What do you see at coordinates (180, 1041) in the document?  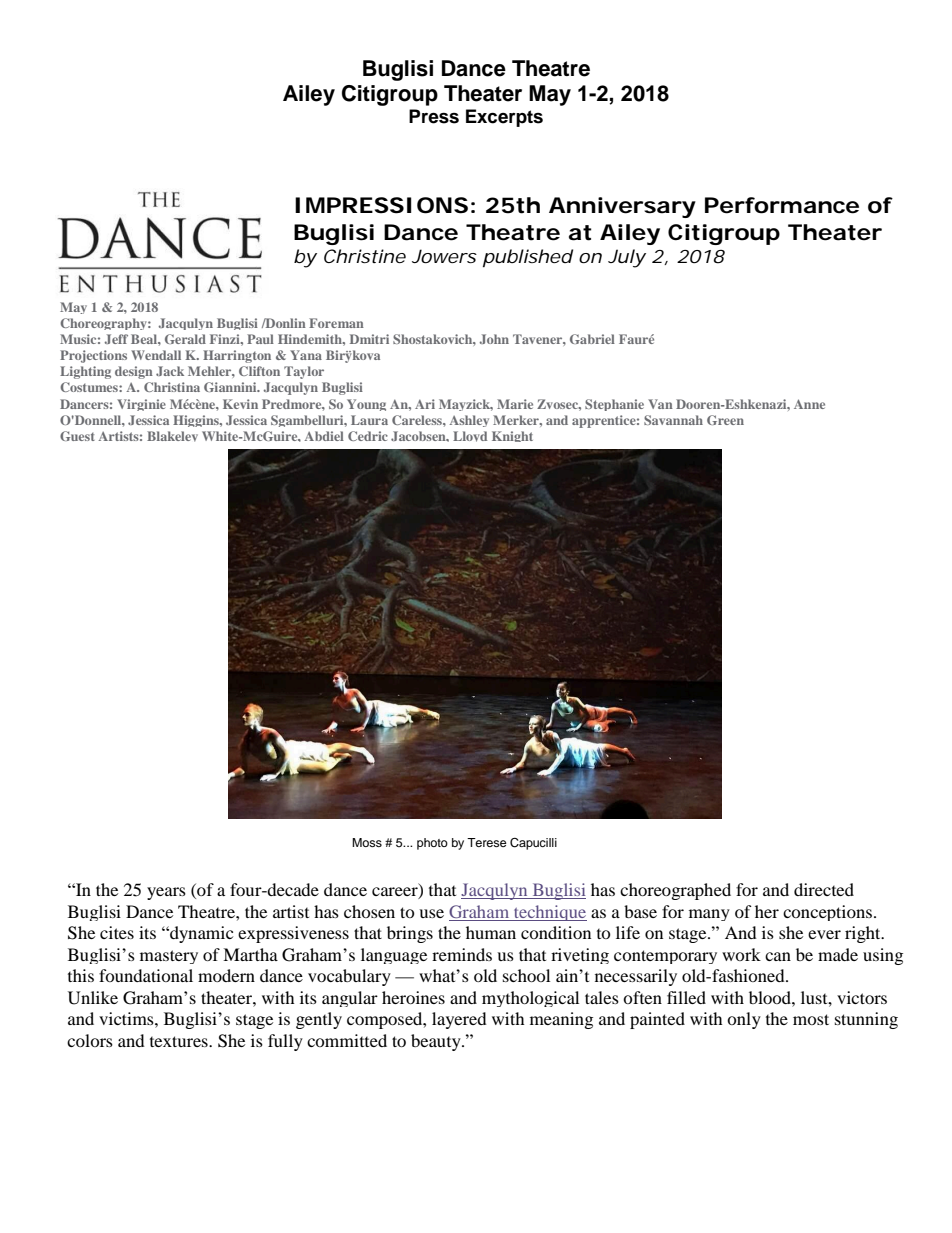 I see `textures` at bounding box center [180, 1041].
